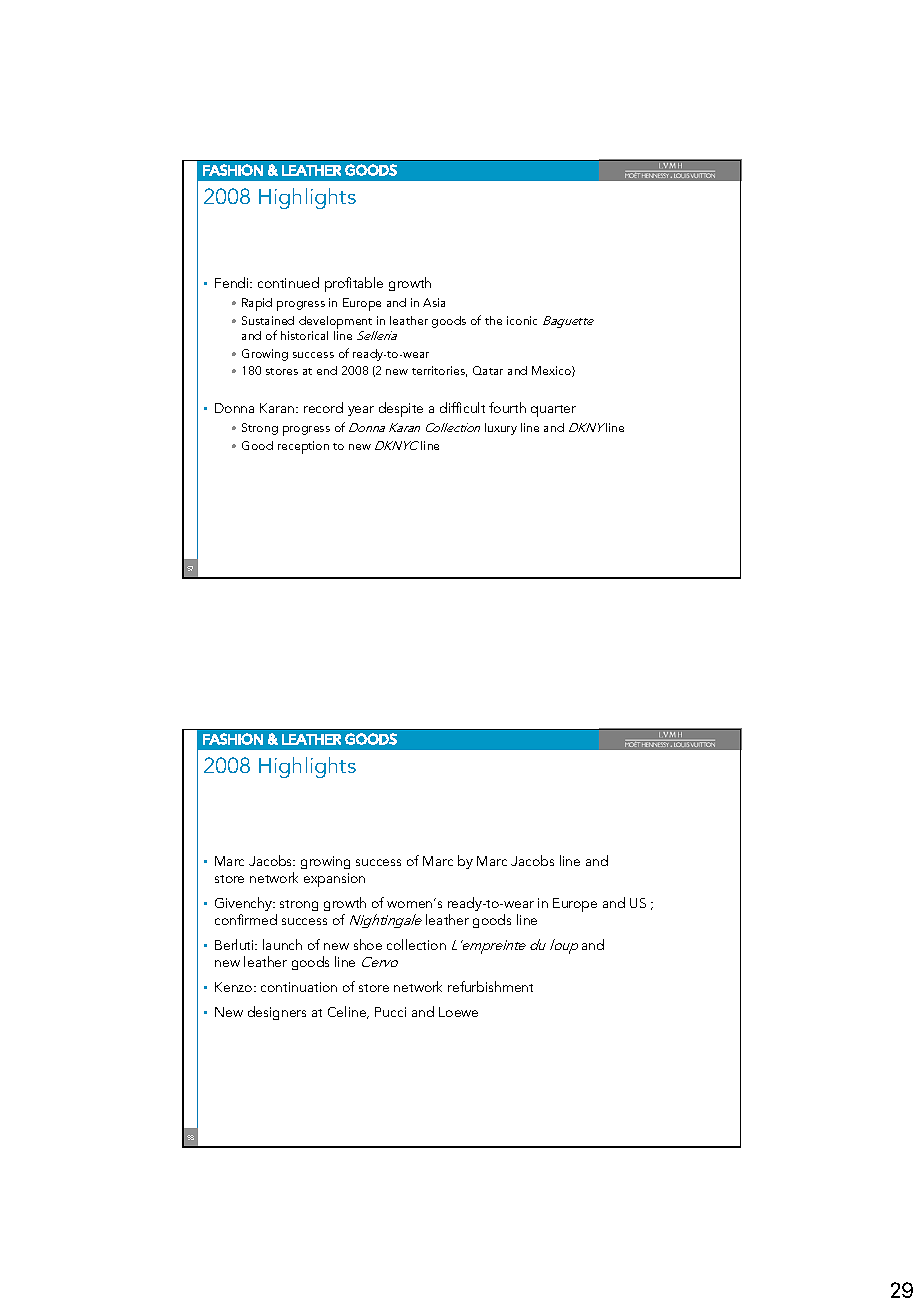 Image resolution: width=924 pixels, height=1308 pixels. Describe the element at coordinates (434, 302) in the screenshot. I see `Asia` at that location.
